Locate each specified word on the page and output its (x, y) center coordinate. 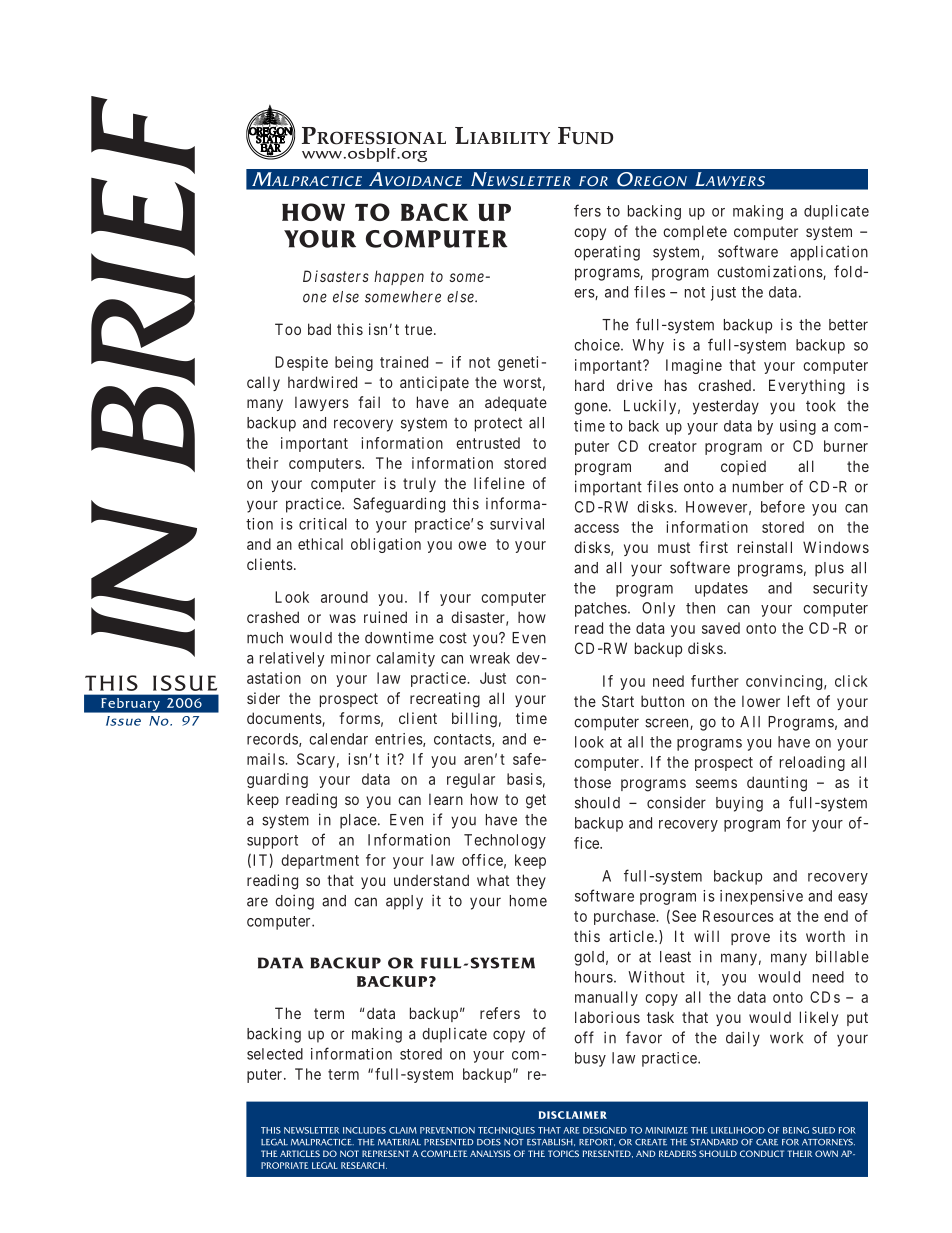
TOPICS (563, 1153)
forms (359, 718)
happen (399, 277)
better (848, 325)
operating (607, 253)
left (799, 701)
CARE (767, 1142)
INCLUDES (364, 1130)
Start (618, 701)
